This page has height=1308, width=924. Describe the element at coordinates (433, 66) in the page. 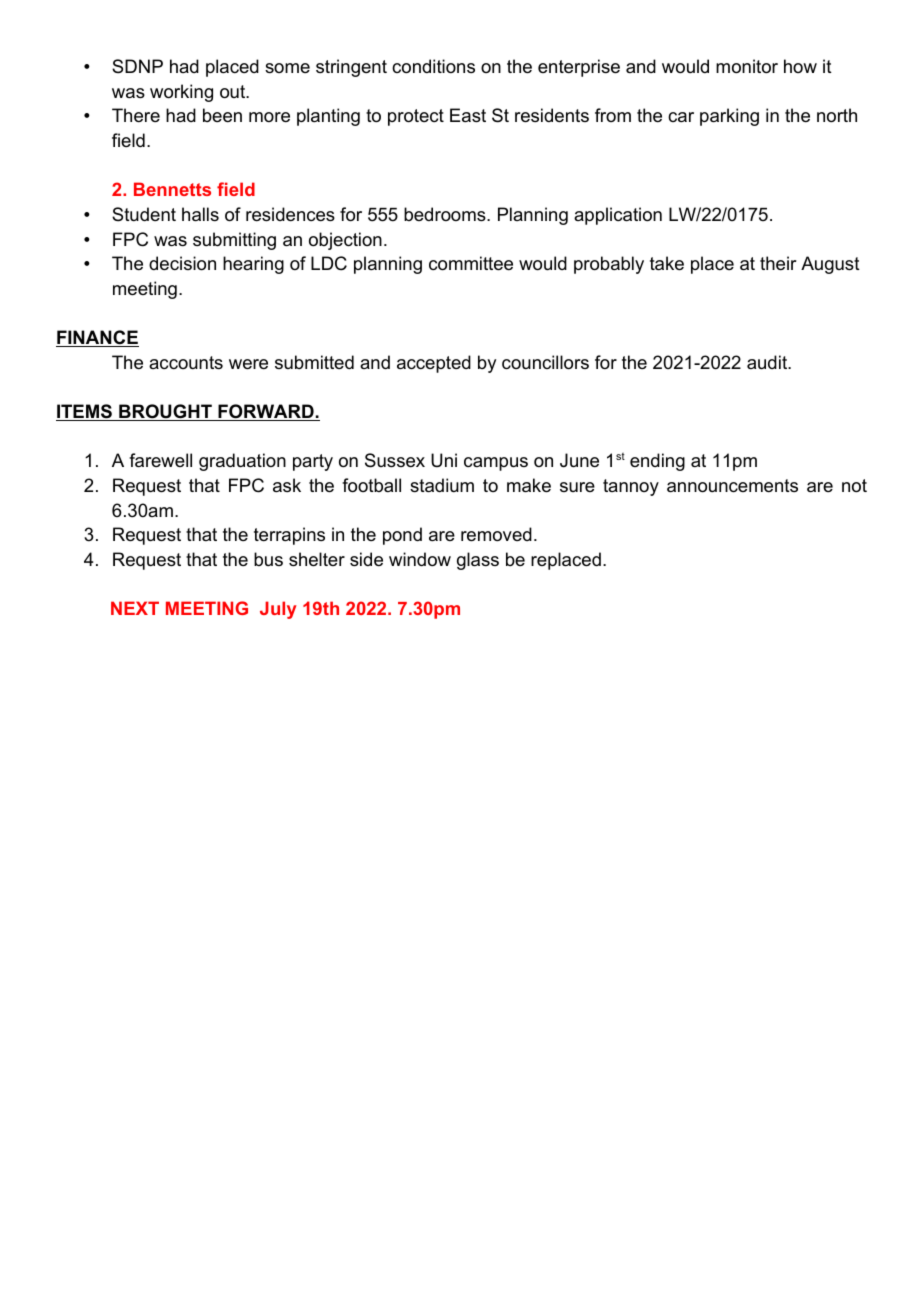

I see `conditions` at that location.
